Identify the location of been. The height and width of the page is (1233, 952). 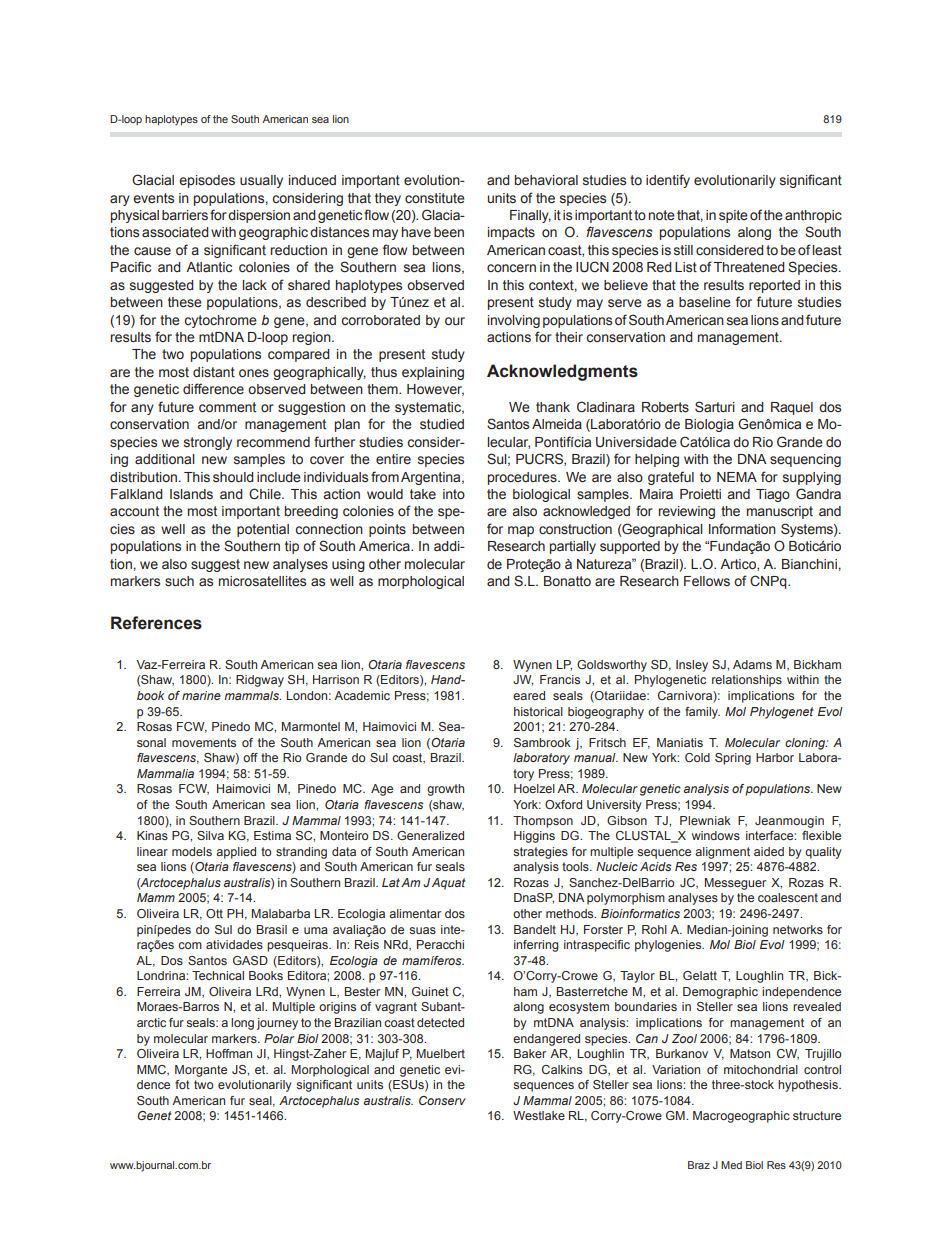
(449, 232).
